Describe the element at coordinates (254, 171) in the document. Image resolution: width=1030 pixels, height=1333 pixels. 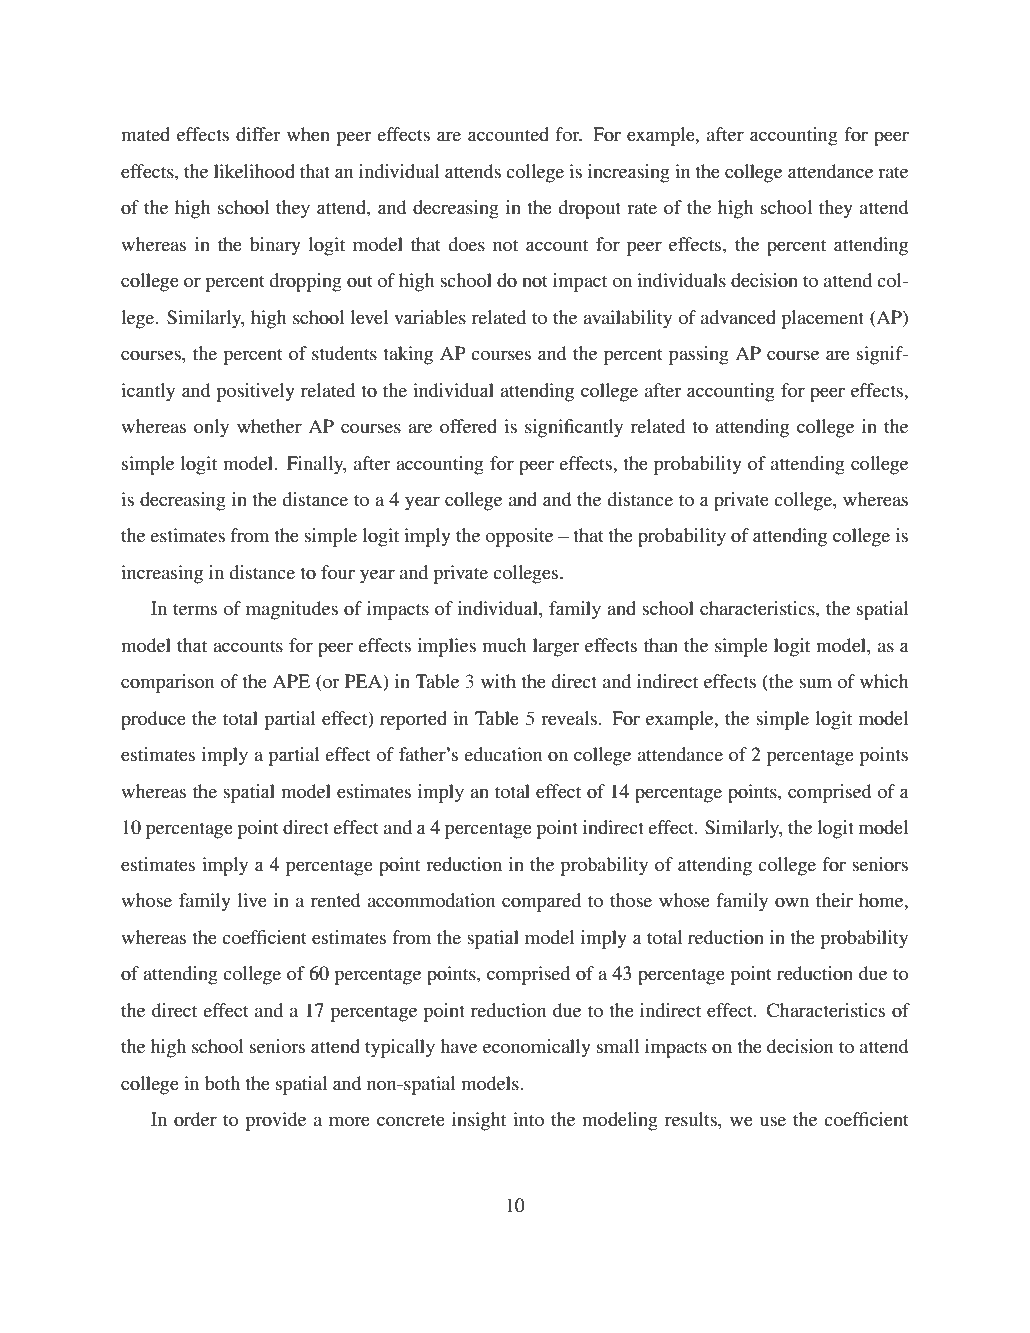
I see `likelihood` at that location.
